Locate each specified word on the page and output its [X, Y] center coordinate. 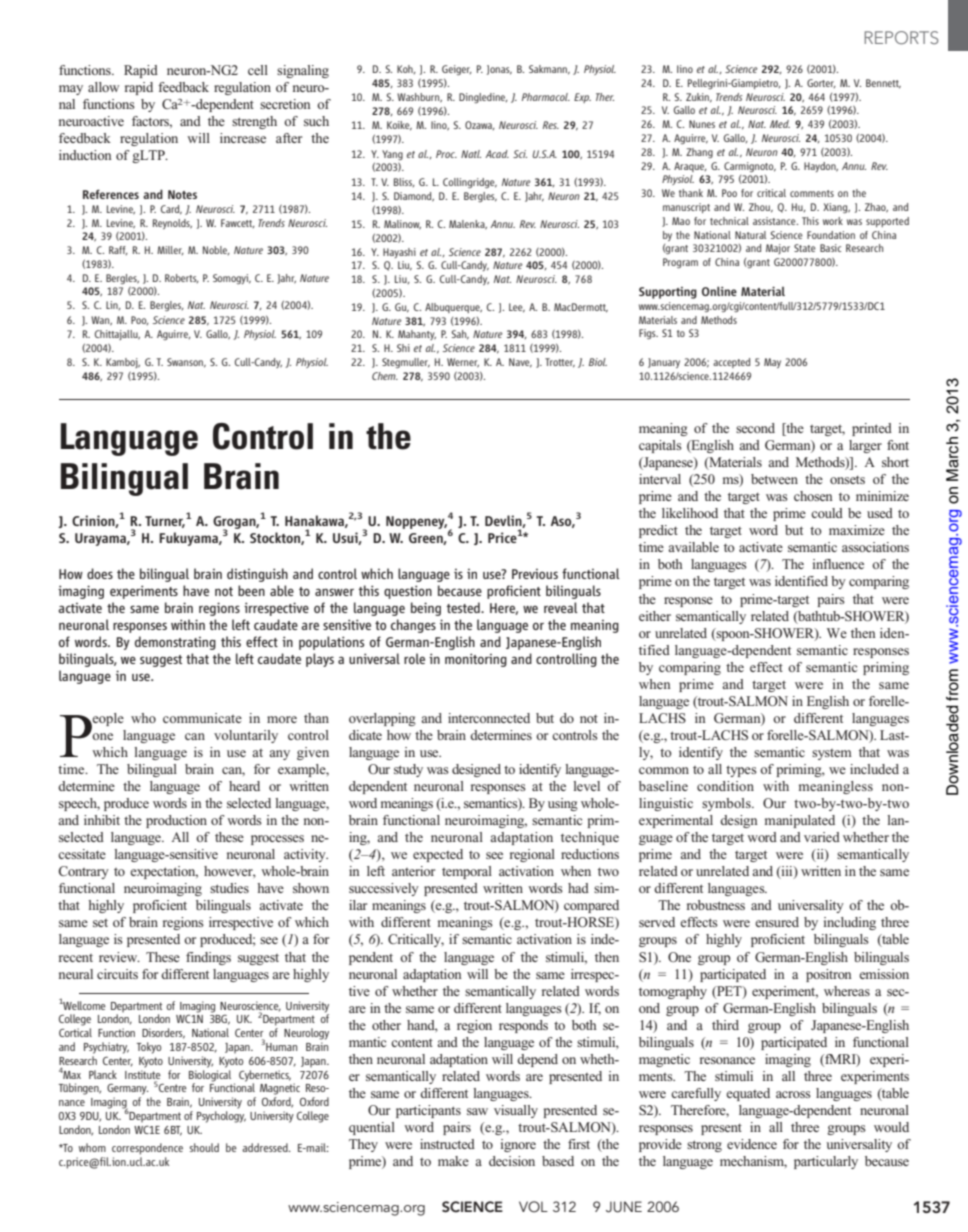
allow [103, 87]
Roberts [182, 278]
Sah [460, 335]
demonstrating [175, 643]
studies [229, 888]
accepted [731, 363]
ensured [777, 922]
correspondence [147, 1149]
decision [512, 1161]
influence [838, 564]
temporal [467, 872]
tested [464, 607]
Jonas [499, 70]
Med [780, 124]
